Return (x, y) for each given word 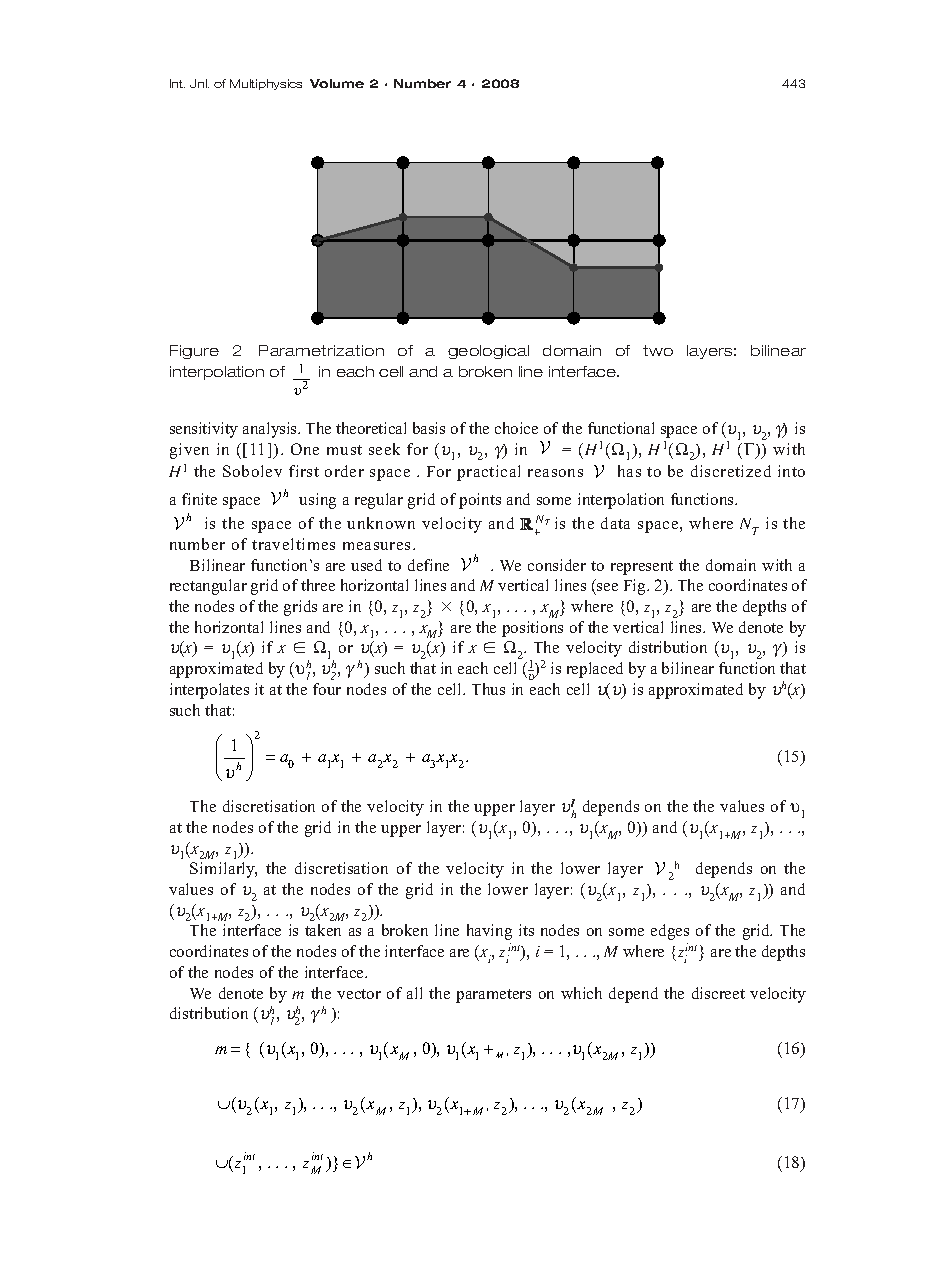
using (317, 501)
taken (323, 930)
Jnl (199, 83)
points (480, 501)
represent (642, 568)
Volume (337, 83)
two (658, 350)
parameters (493, 996)
